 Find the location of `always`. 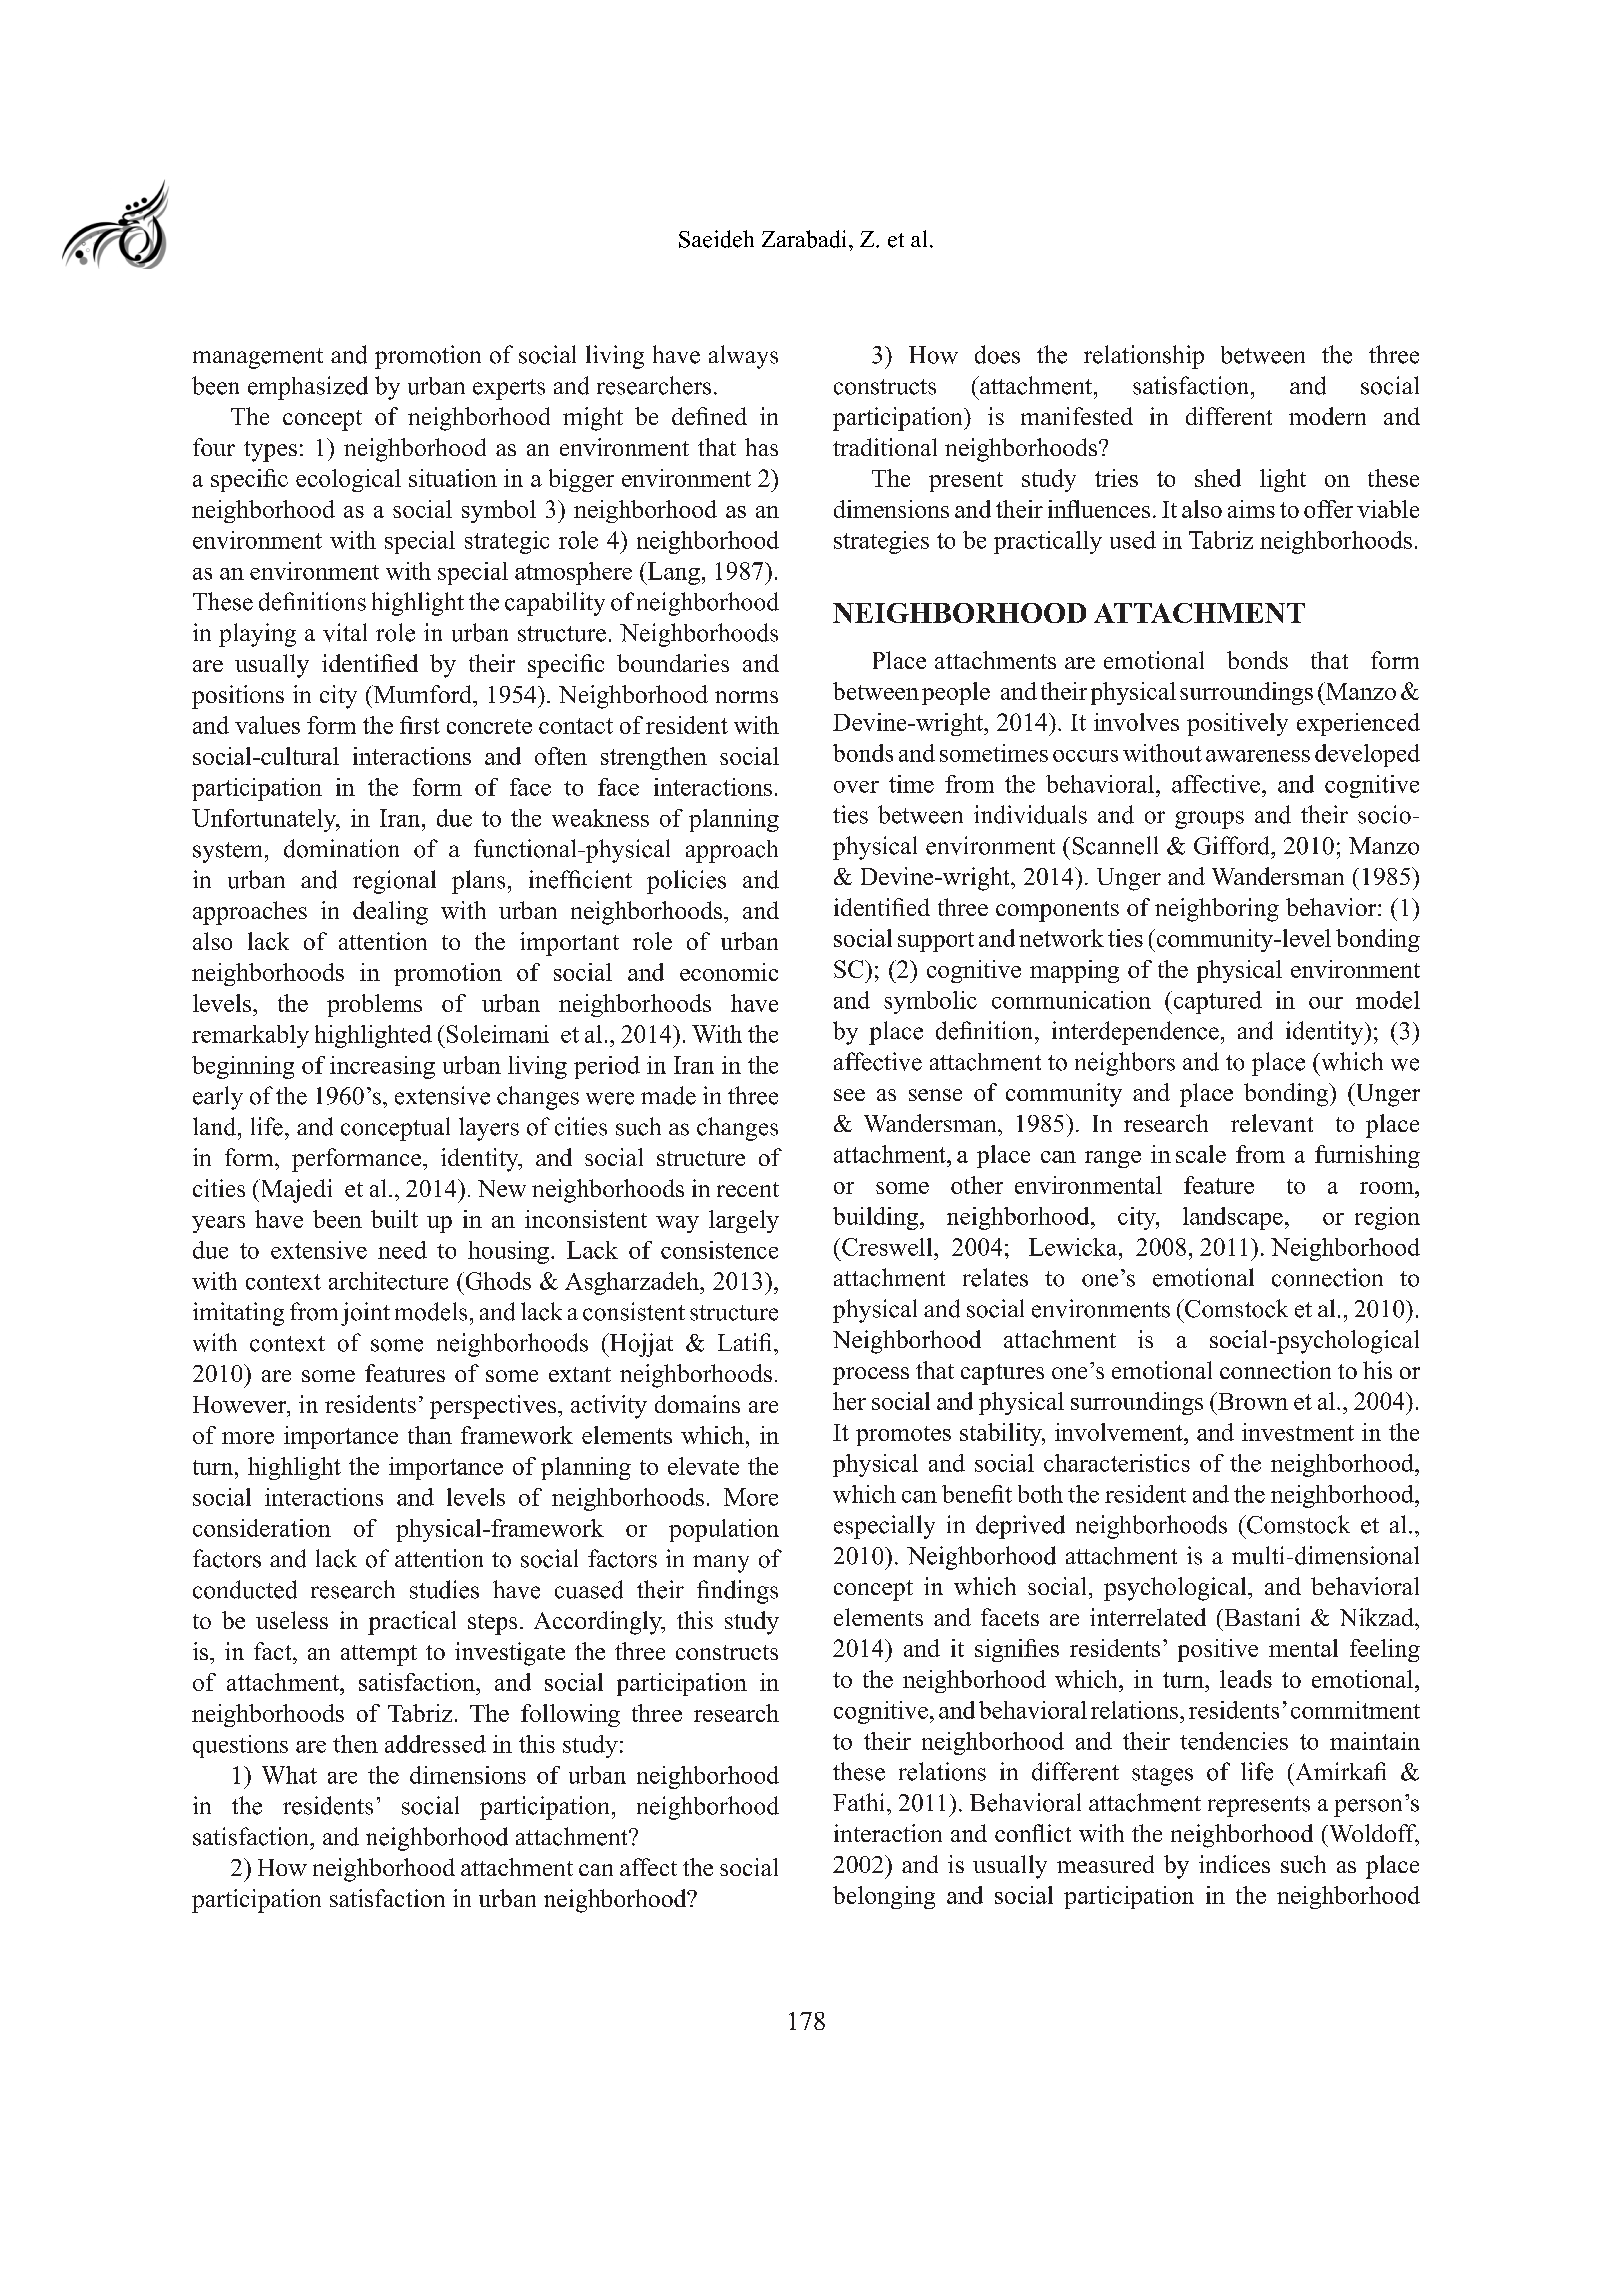

always is located at coordinates (743, 357).
